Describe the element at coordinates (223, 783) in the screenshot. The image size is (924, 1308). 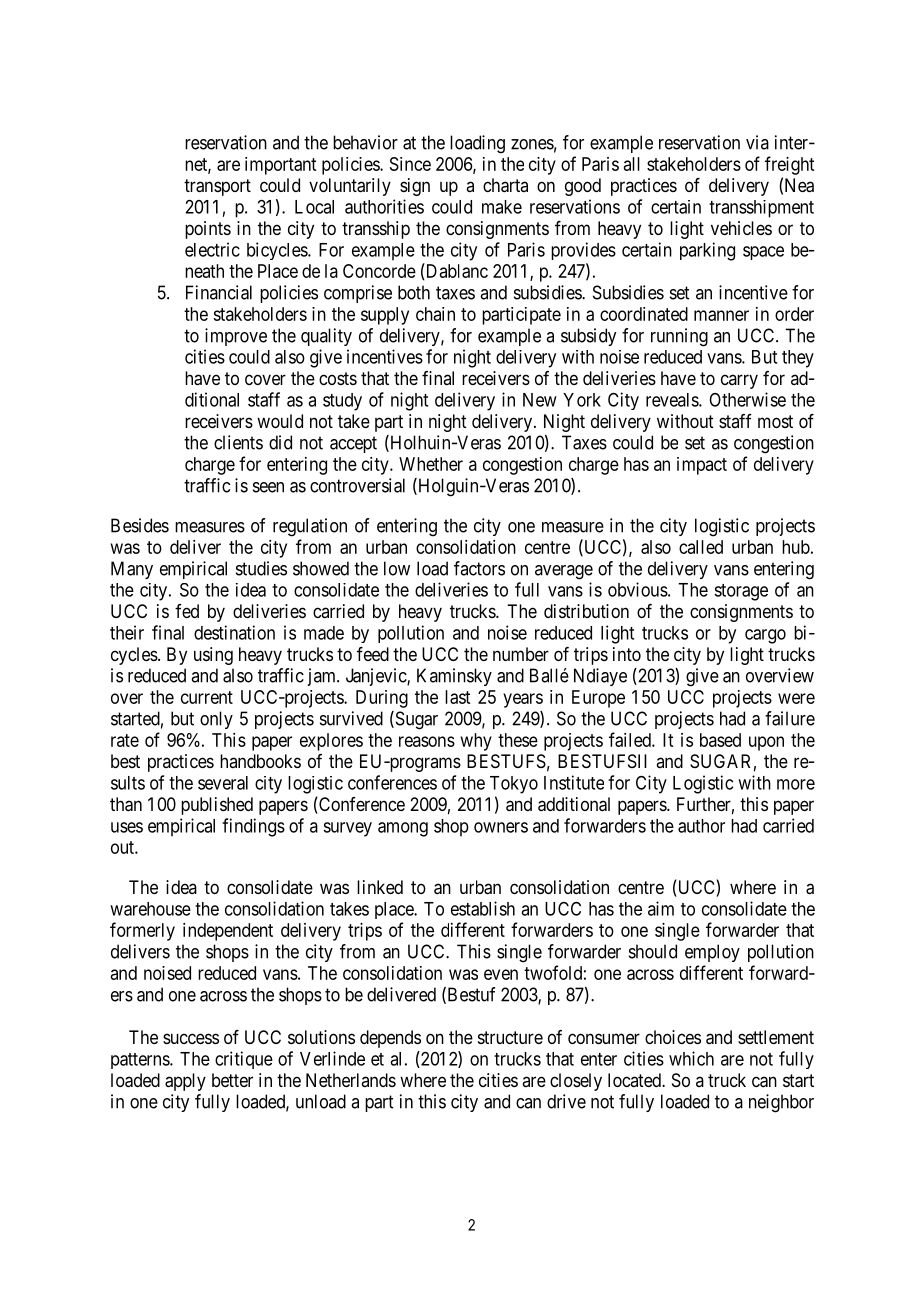
I see `several` at that location.
